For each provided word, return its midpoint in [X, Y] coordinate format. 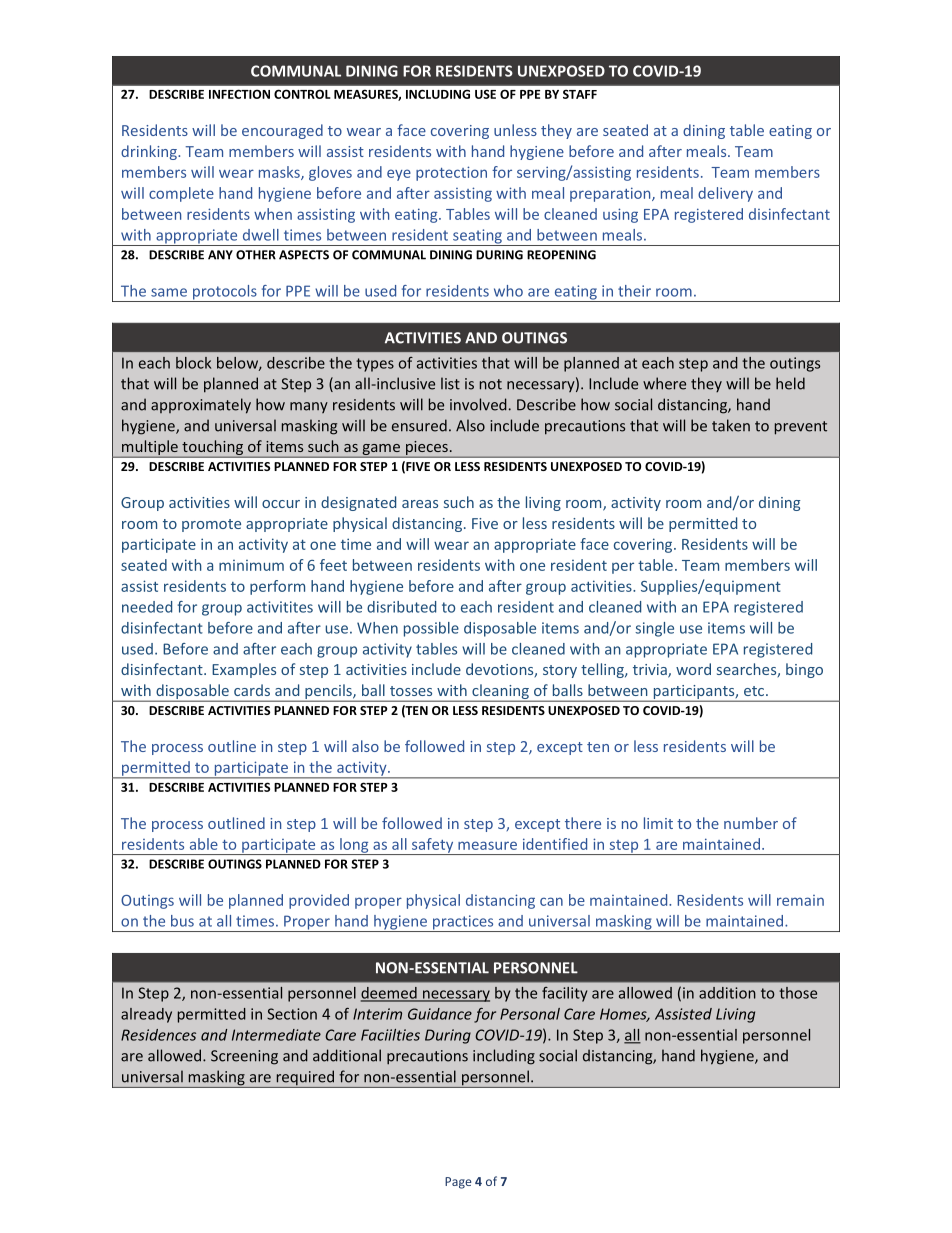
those [798, 993]
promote [211, 525]
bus [182, 921]
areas [420, 504]
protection [451, 173]
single [654, 629]
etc [755, 691]
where [664, 383]
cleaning [500, 693]
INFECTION [239, 94]
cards [252, 690]
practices [463, 923]
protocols [225, 293]
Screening [244, 1057]
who [508, 291]
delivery [725, 194]
